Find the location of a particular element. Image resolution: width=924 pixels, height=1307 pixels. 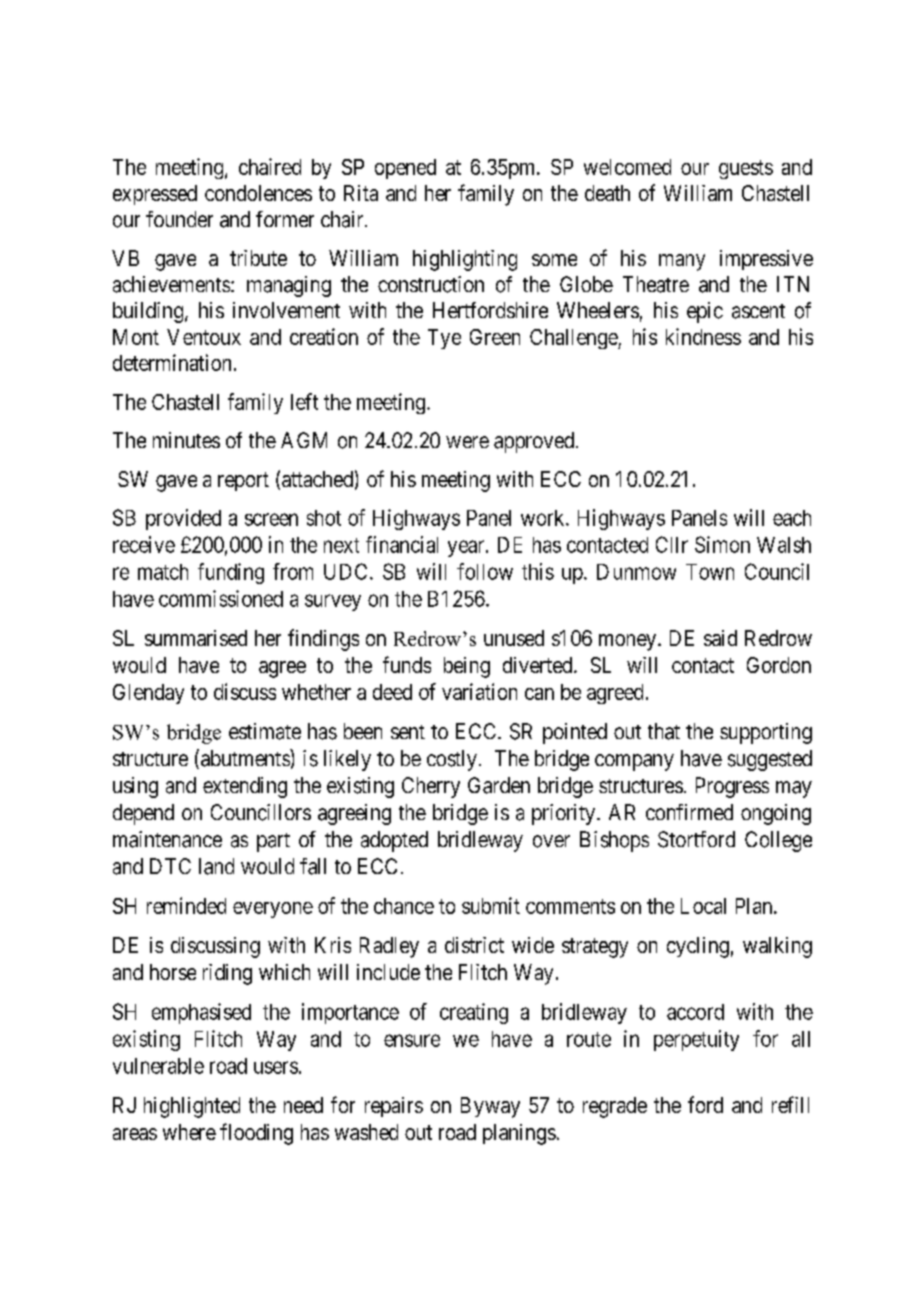

repairs is located at coordinates (394, 1107).
